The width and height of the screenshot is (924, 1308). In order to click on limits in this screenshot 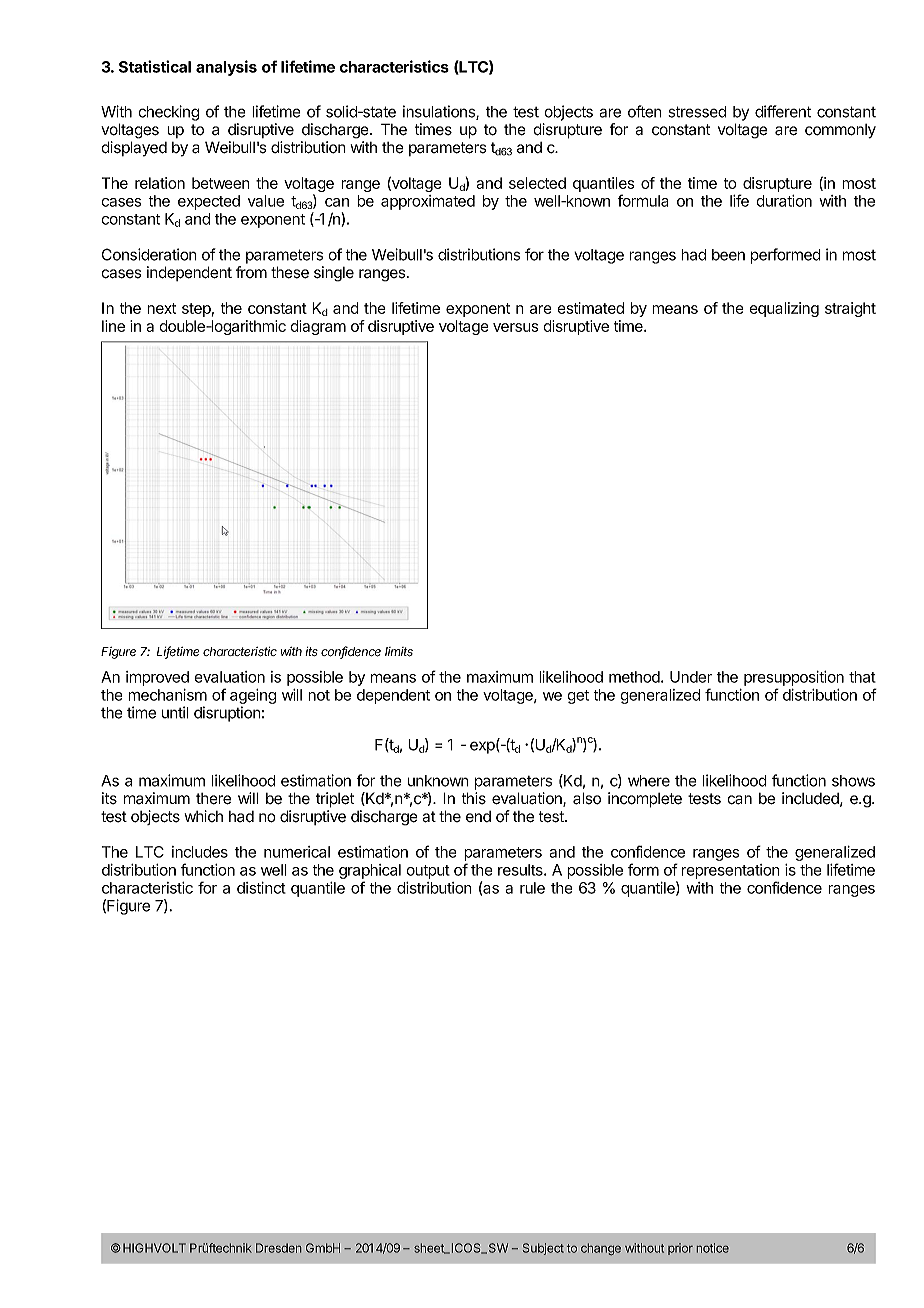, I will do `click(399, 652)`.
